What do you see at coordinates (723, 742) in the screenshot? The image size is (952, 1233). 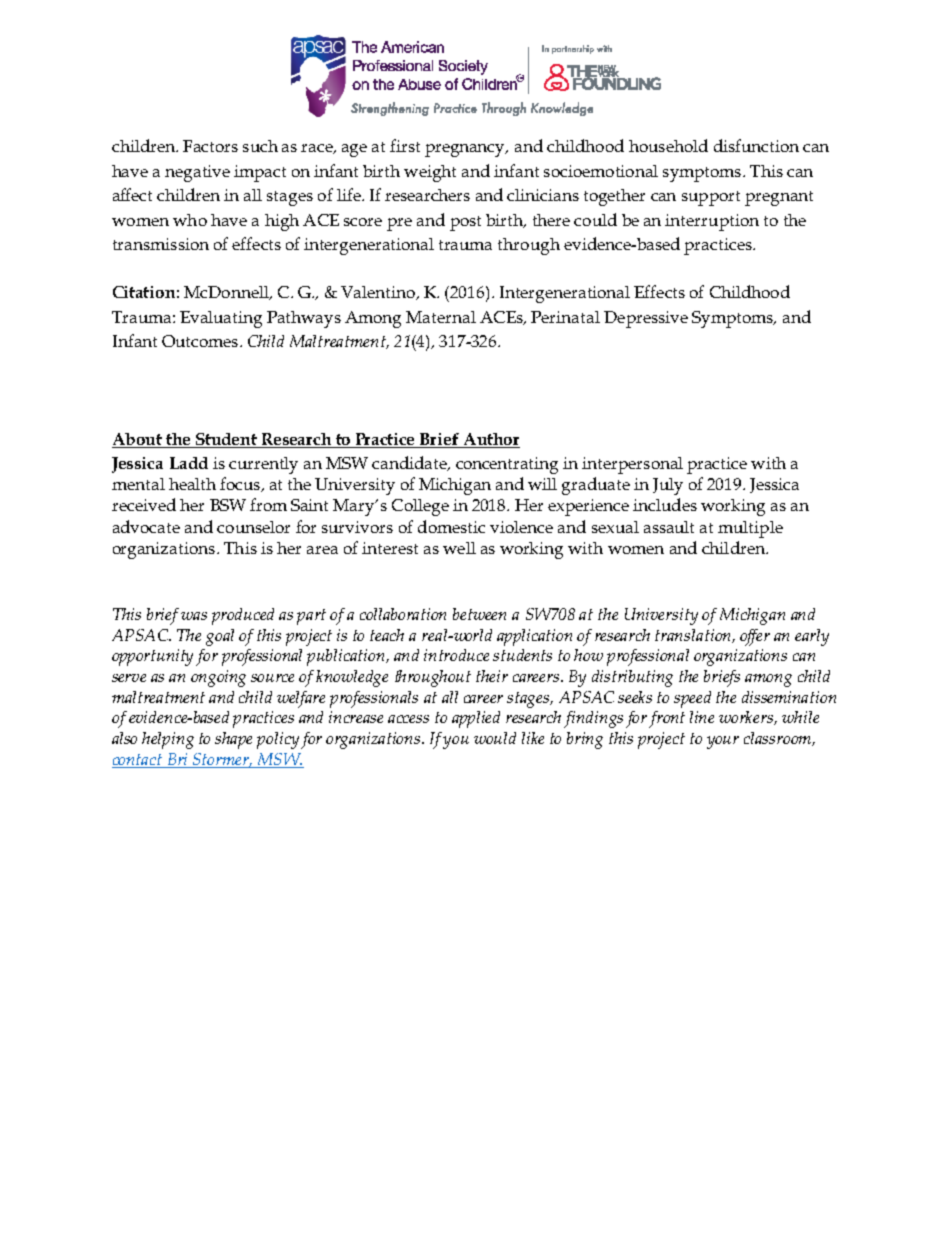 I see `your` at bounding box center [723, 742].
